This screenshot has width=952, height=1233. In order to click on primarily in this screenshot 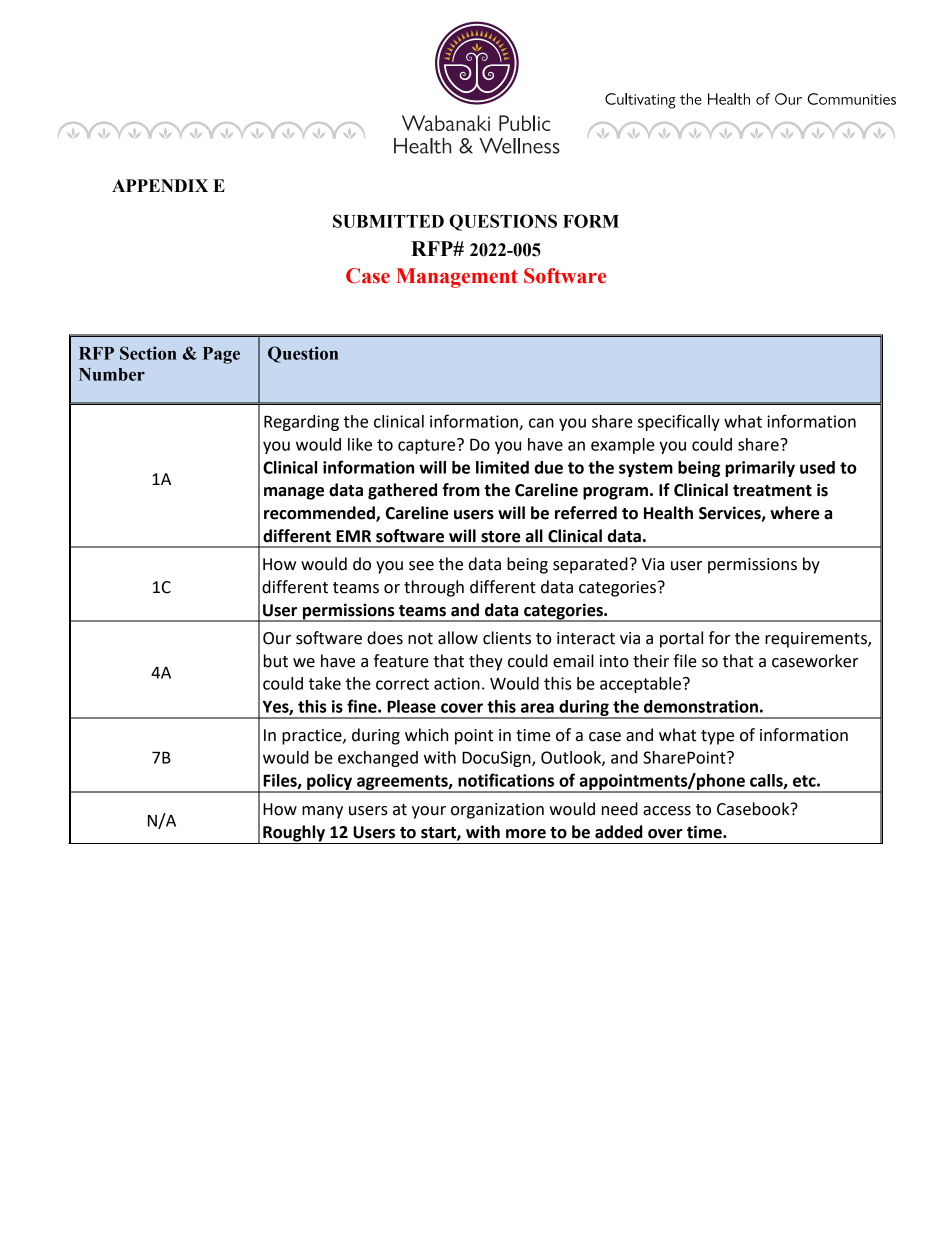, I will do `click(760, 469)`.
